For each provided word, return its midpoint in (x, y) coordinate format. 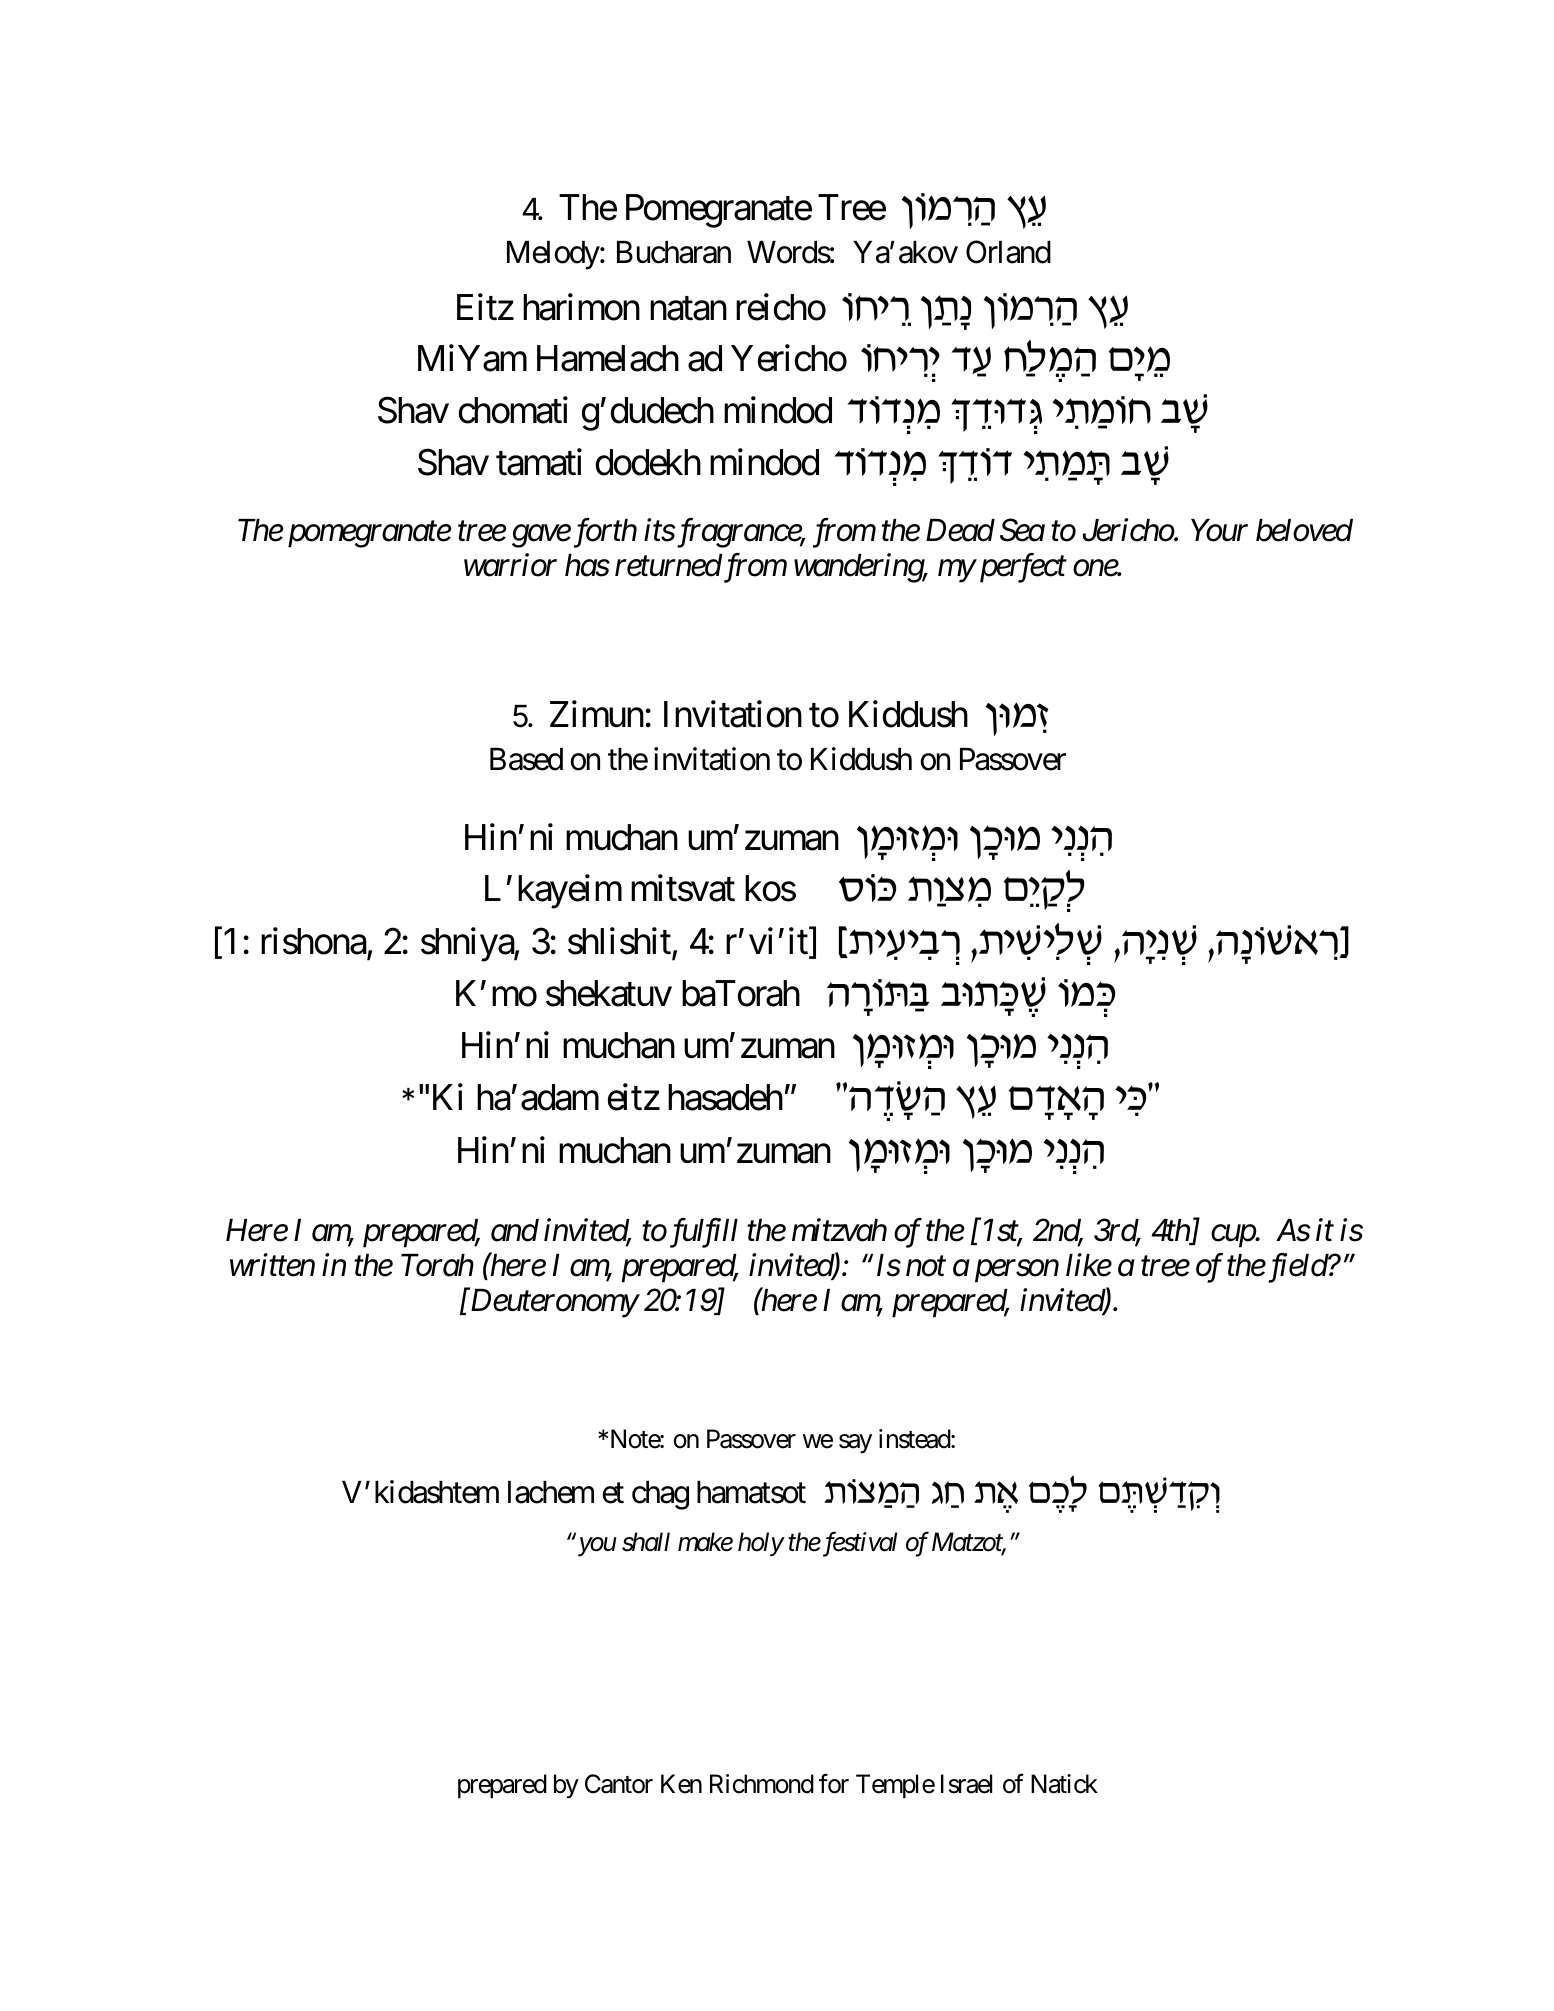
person (1017, 1271)
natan (688, 309)
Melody (554, 255)
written (272, 1265)
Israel (966, 1784)
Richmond (762, 1784)
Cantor (619, 1784)
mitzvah (839, 1230)
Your (1219, 530)
